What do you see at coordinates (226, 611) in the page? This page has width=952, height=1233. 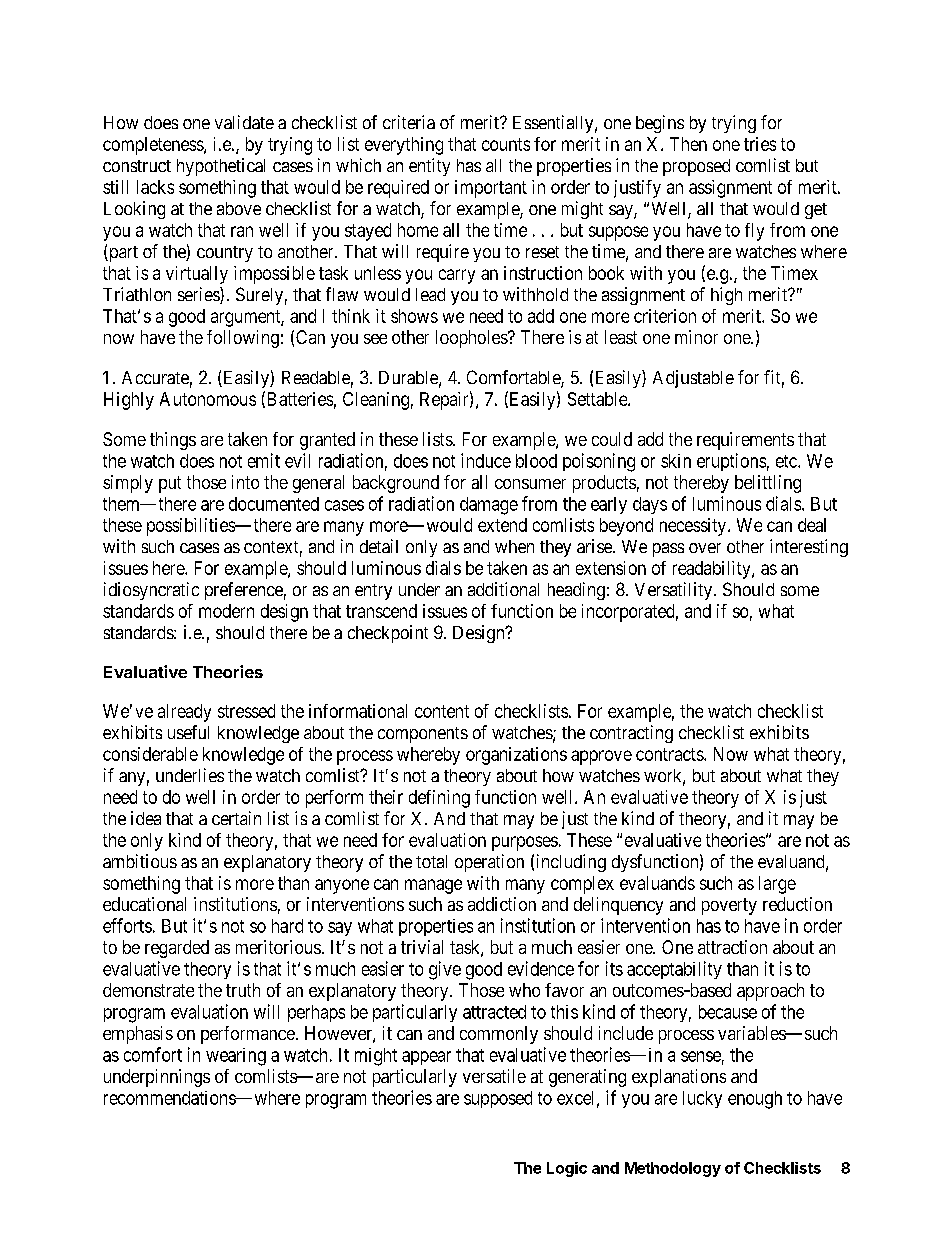 I see `modern` at bounding box center [226, 611].
